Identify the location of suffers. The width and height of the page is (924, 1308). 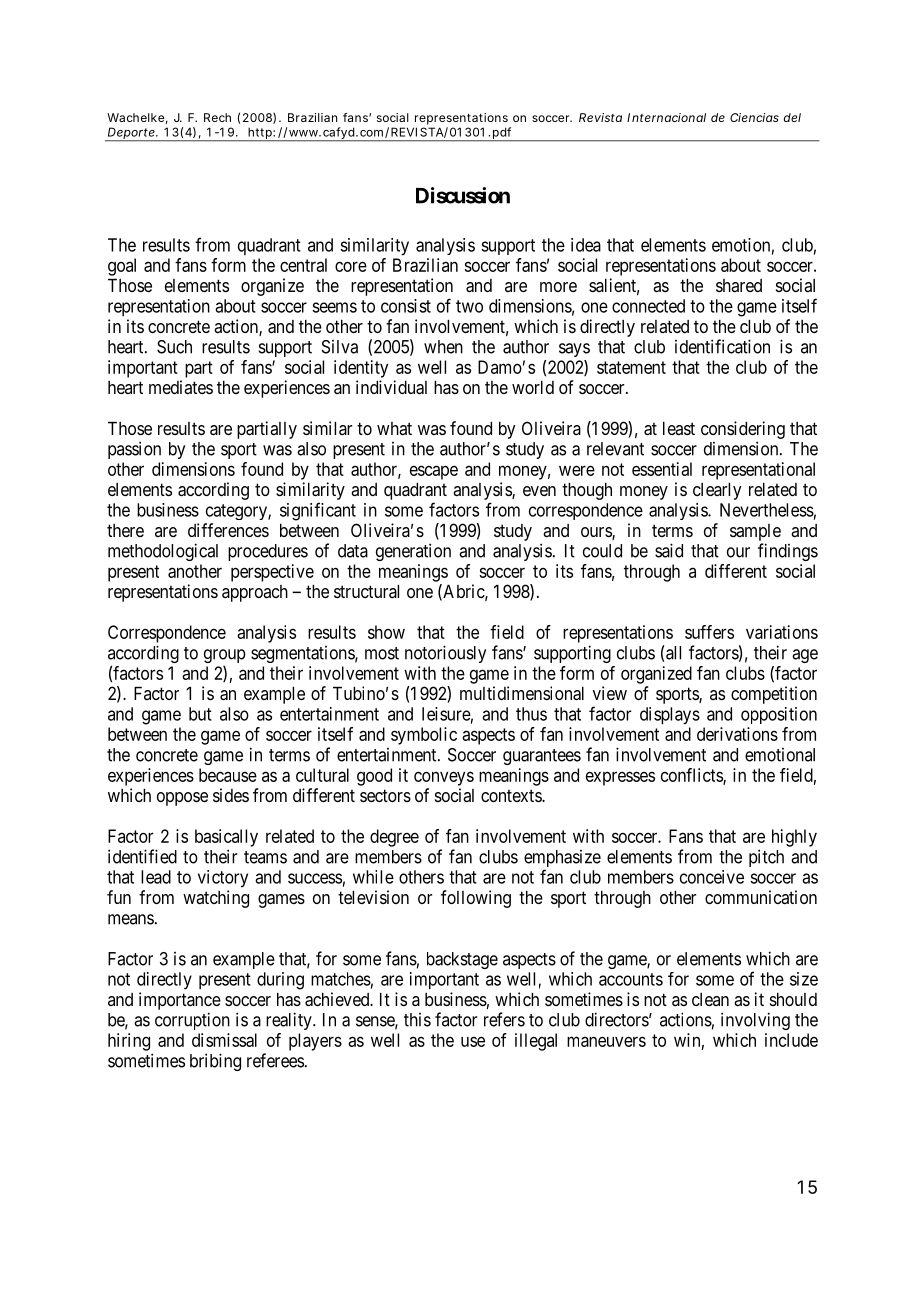
(709, 632).
